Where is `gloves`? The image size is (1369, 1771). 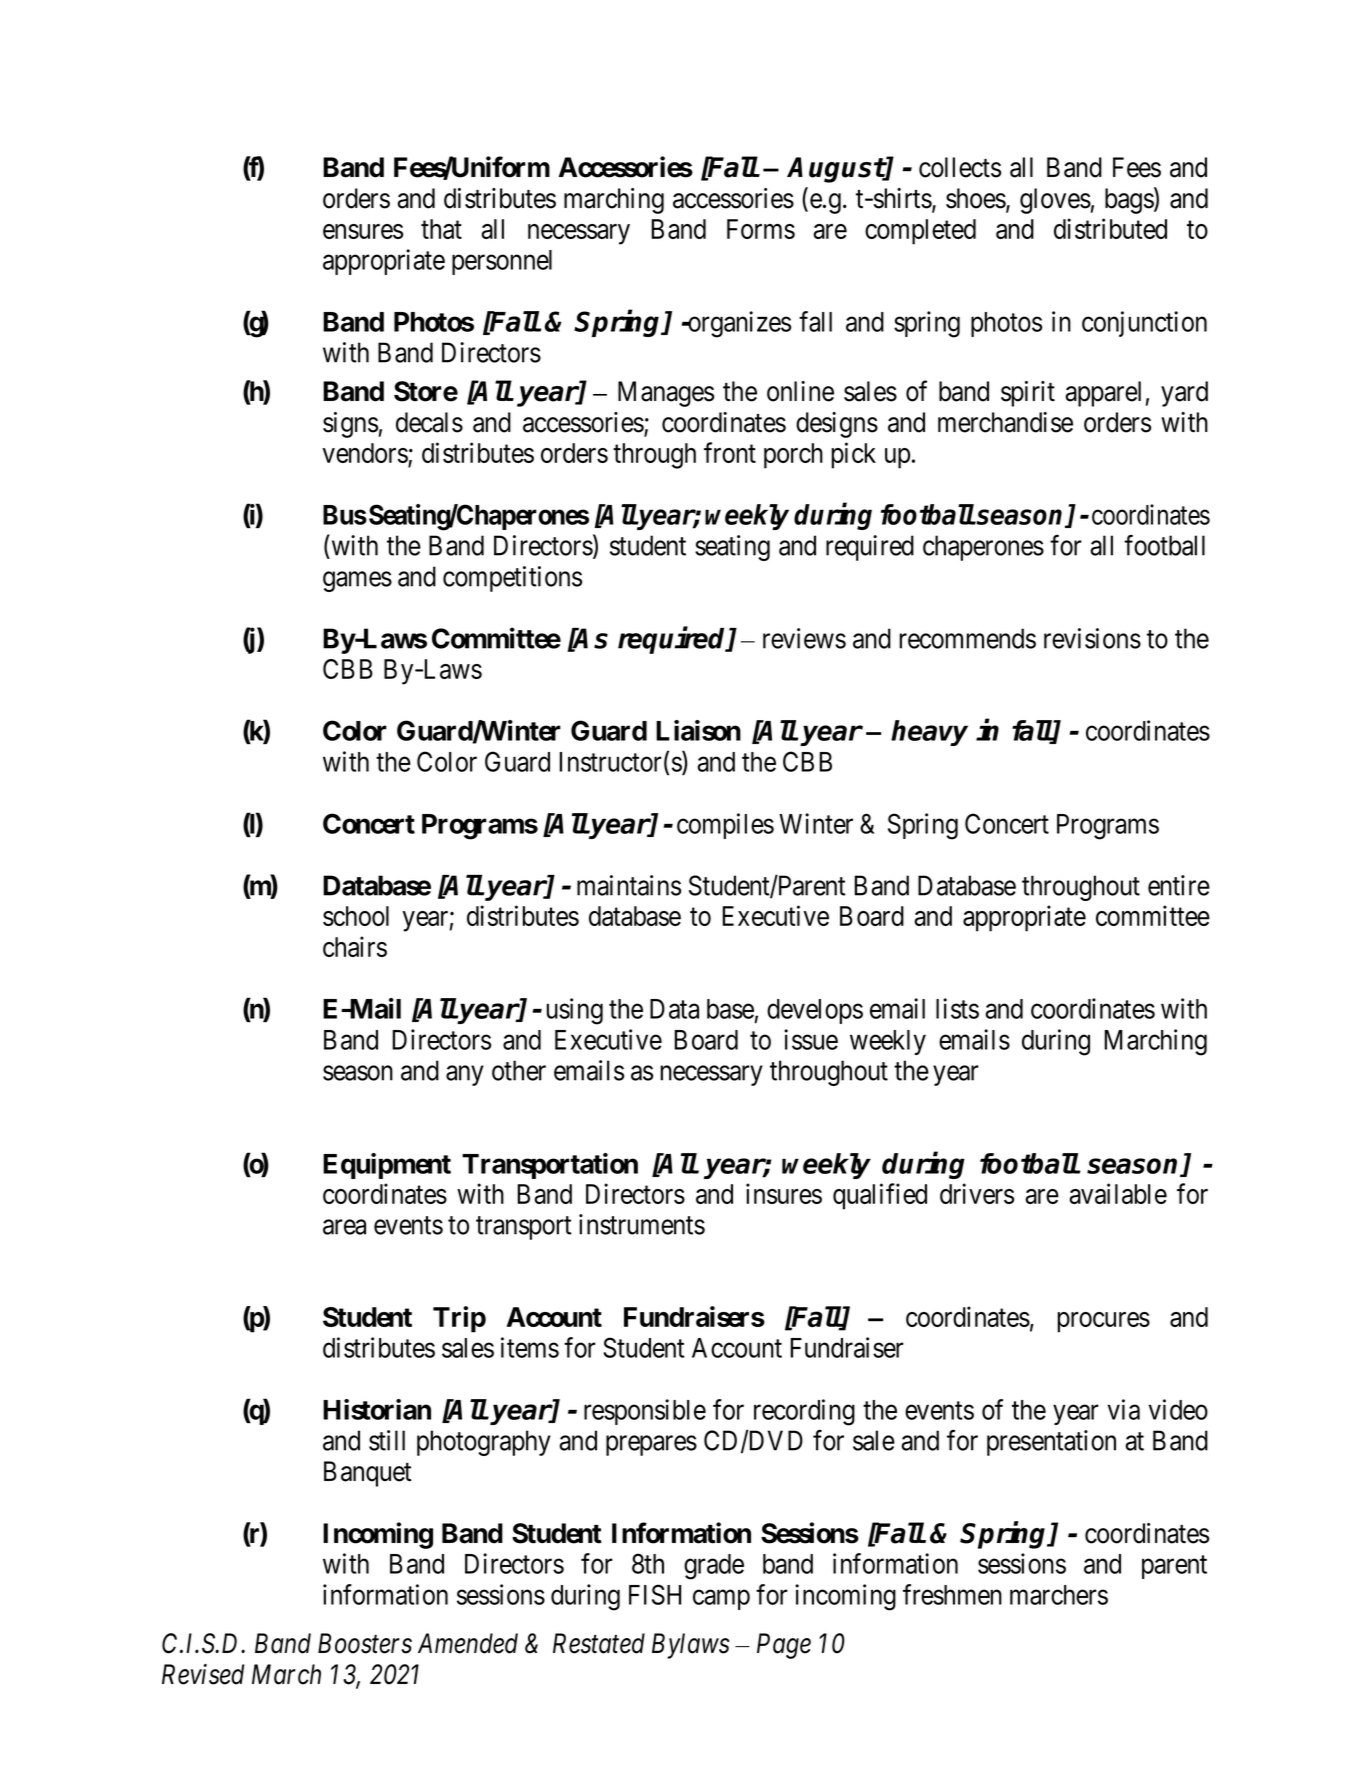 gloves is located at coordinates (1055, 201).
